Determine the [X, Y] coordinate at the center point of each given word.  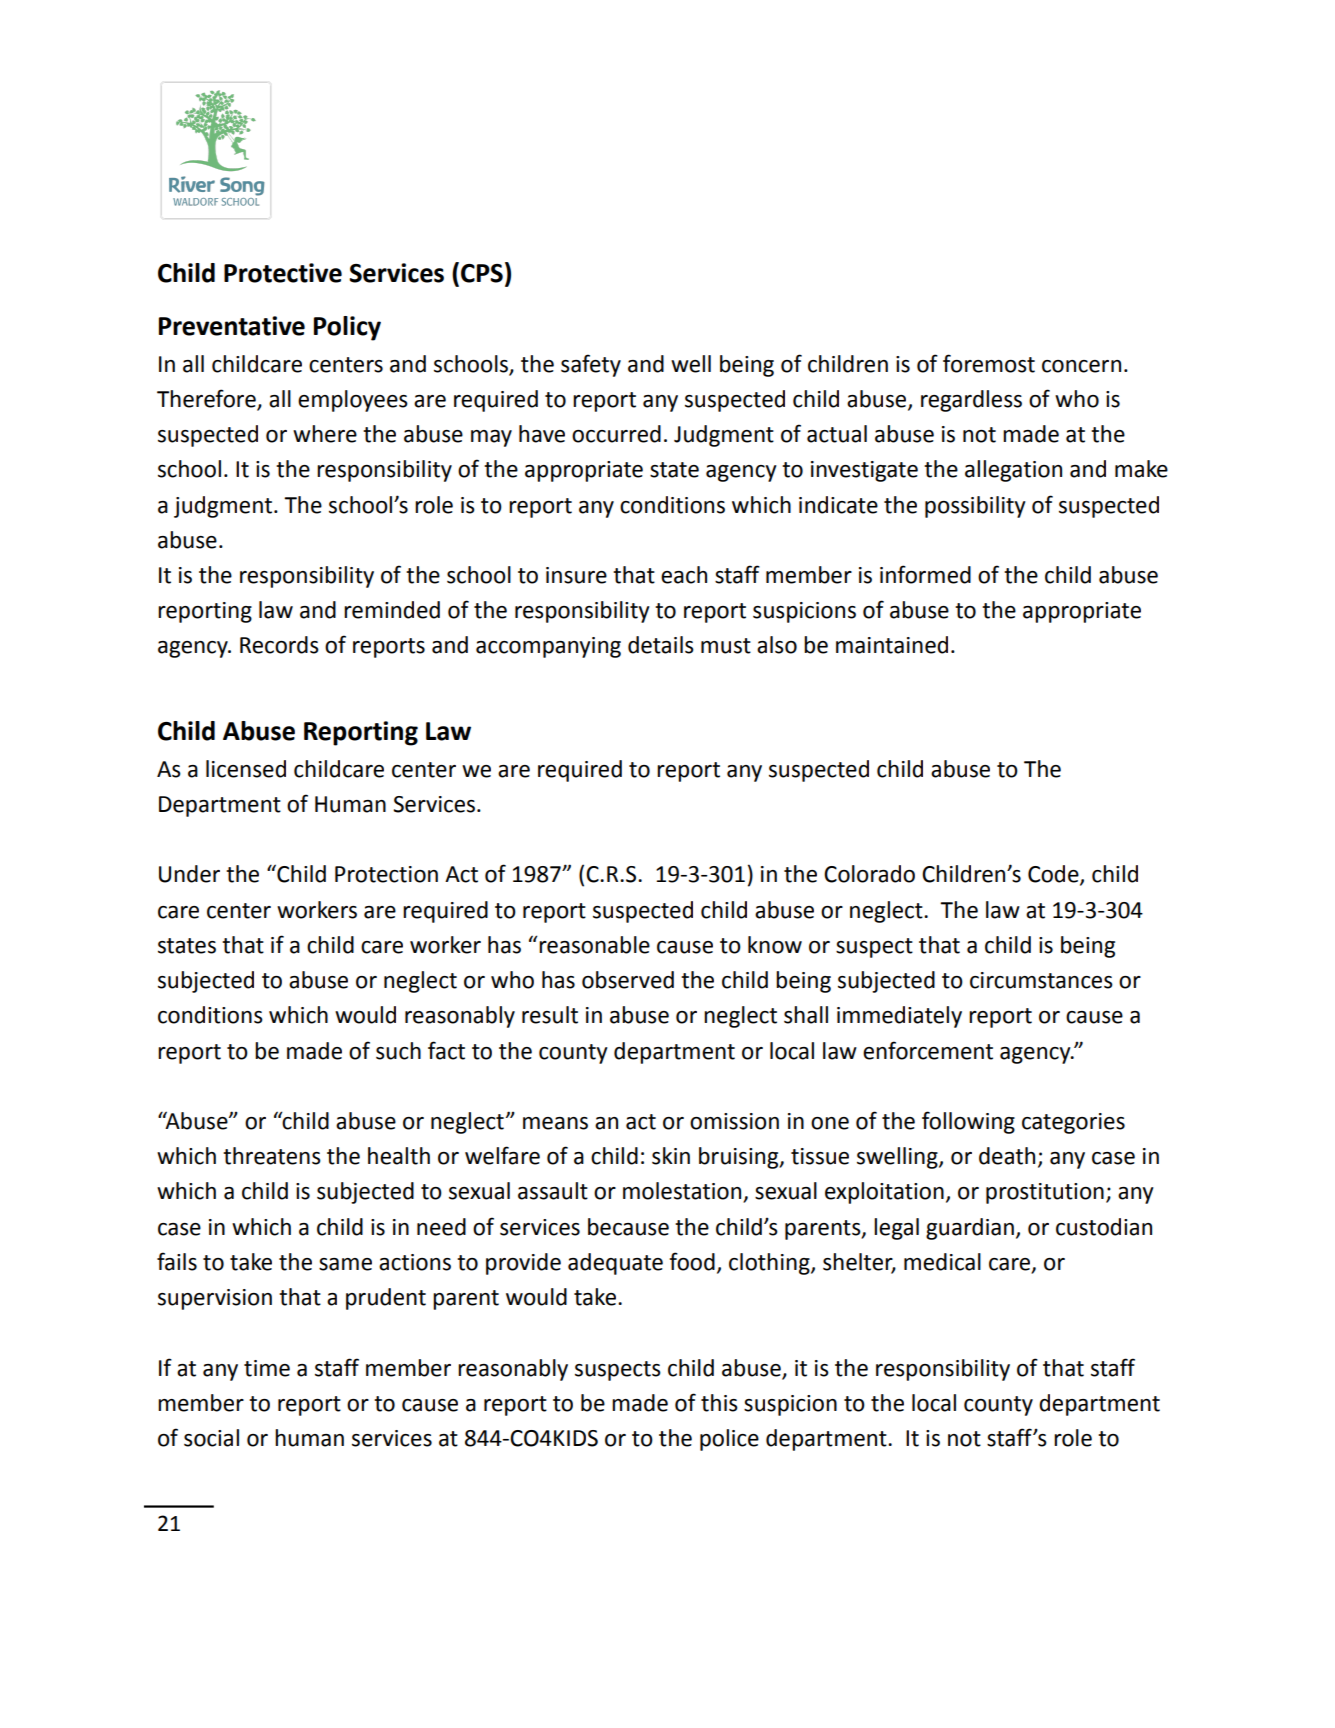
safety [591, 365]
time [267, 1368]
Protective [283, 273]
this [719, 1403]
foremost [989, 363]
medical [942, 1262]
